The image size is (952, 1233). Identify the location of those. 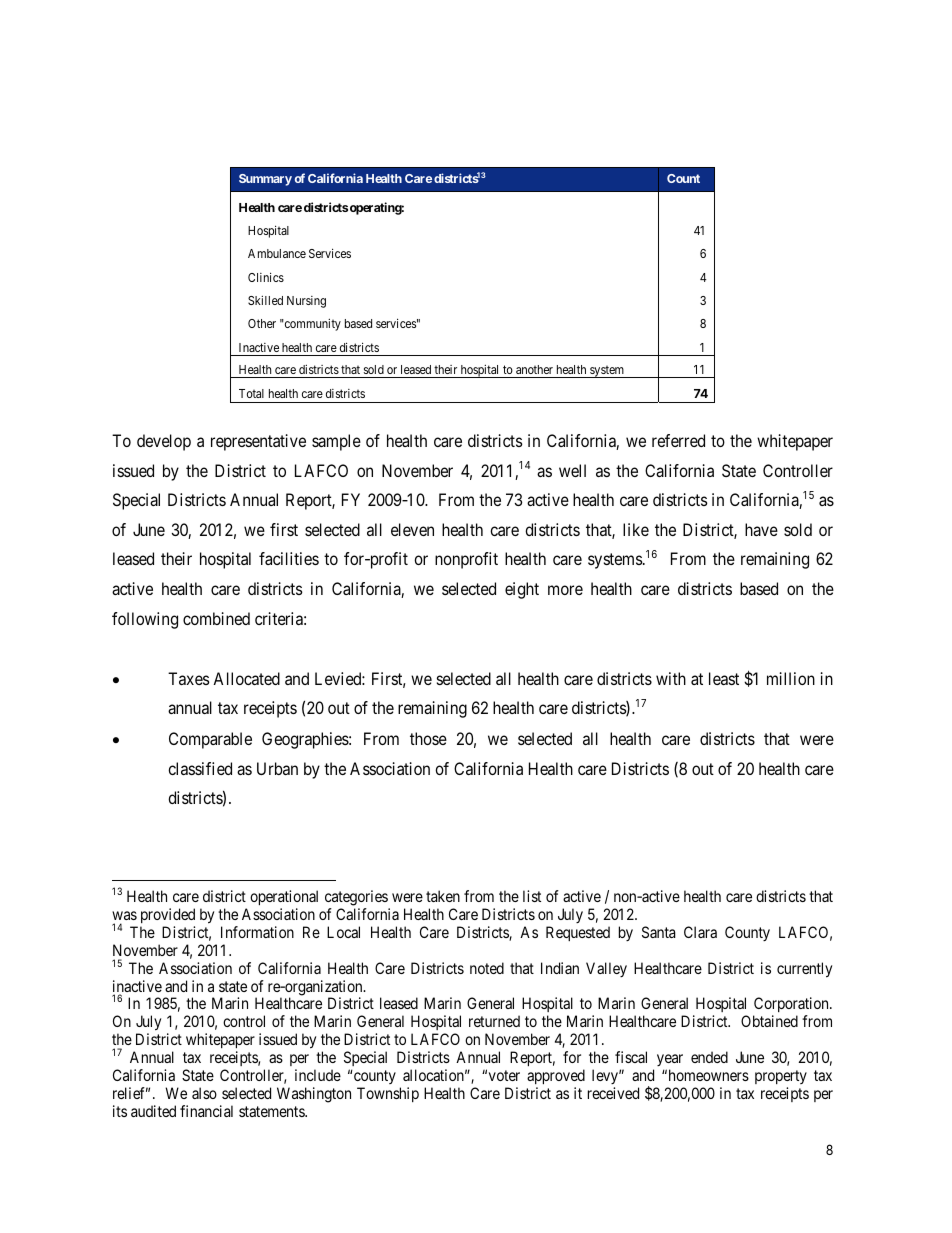
(428, 738).
